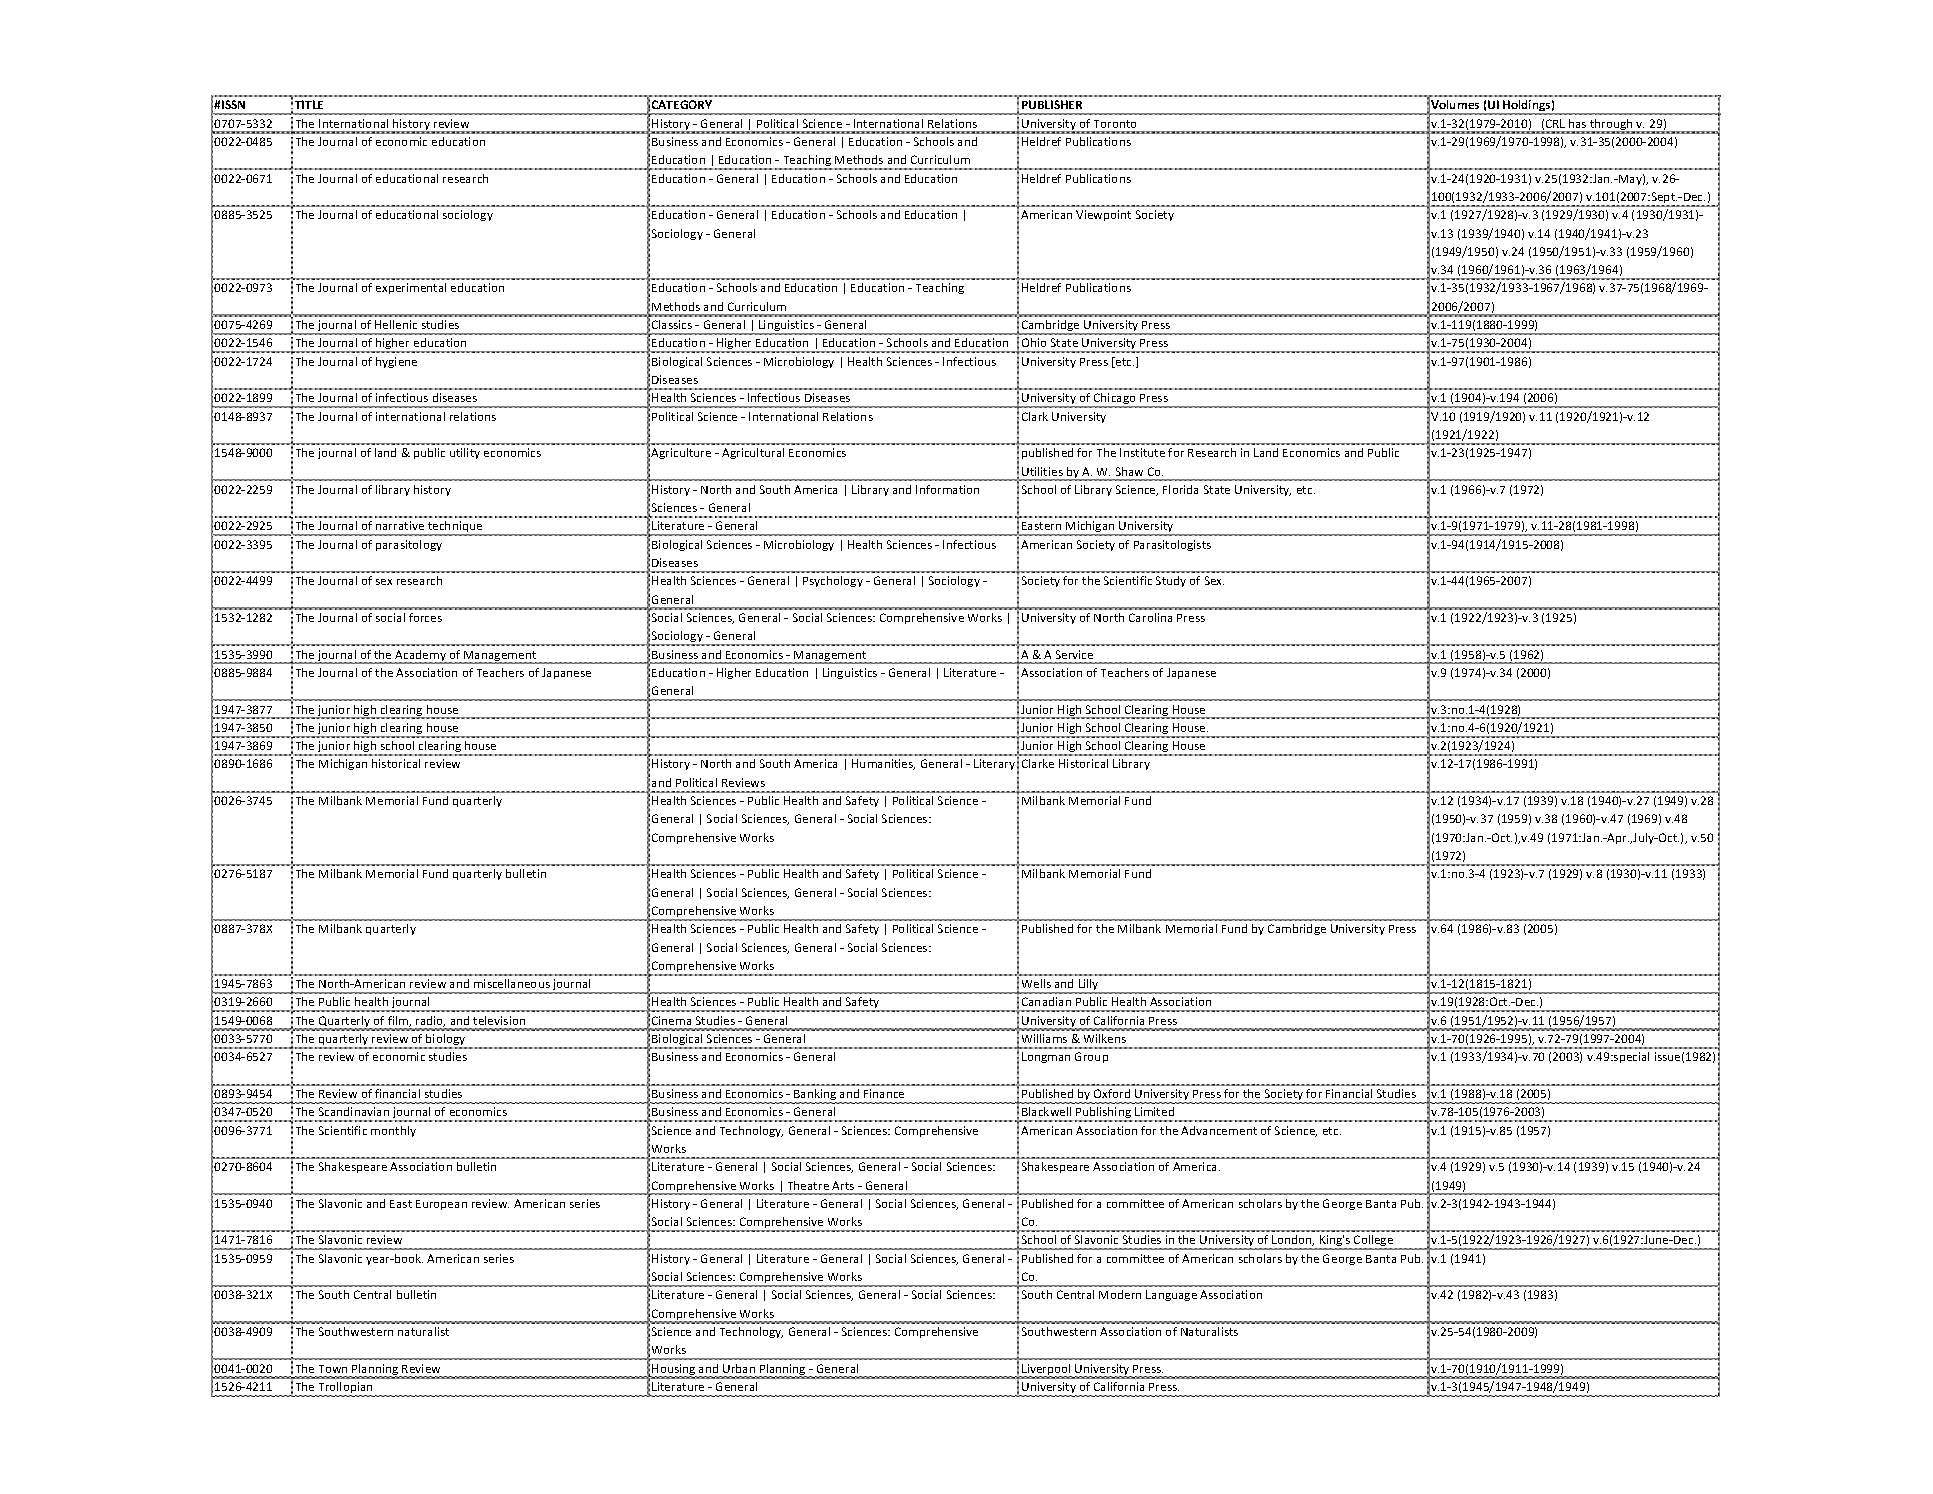  Describe the element at coordinates (420, 657) in the screenshot. I see `Academy` at that location.
